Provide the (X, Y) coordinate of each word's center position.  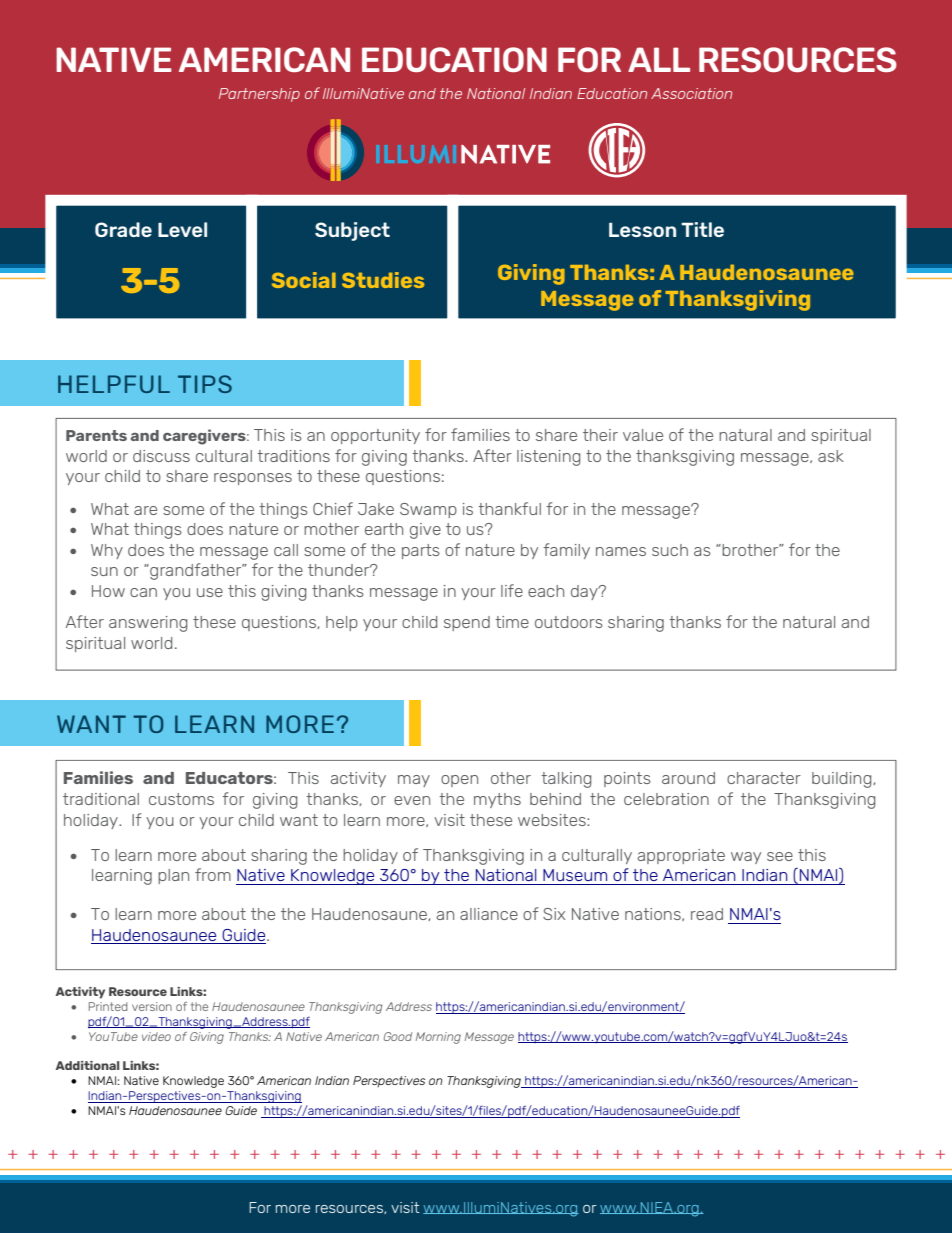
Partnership (259, 95)
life (512, 590)
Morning (438, 1038)
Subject (352, 231)
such (670, 550)
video (156, 1036)
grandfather (196, 571)
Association (691, 93)
